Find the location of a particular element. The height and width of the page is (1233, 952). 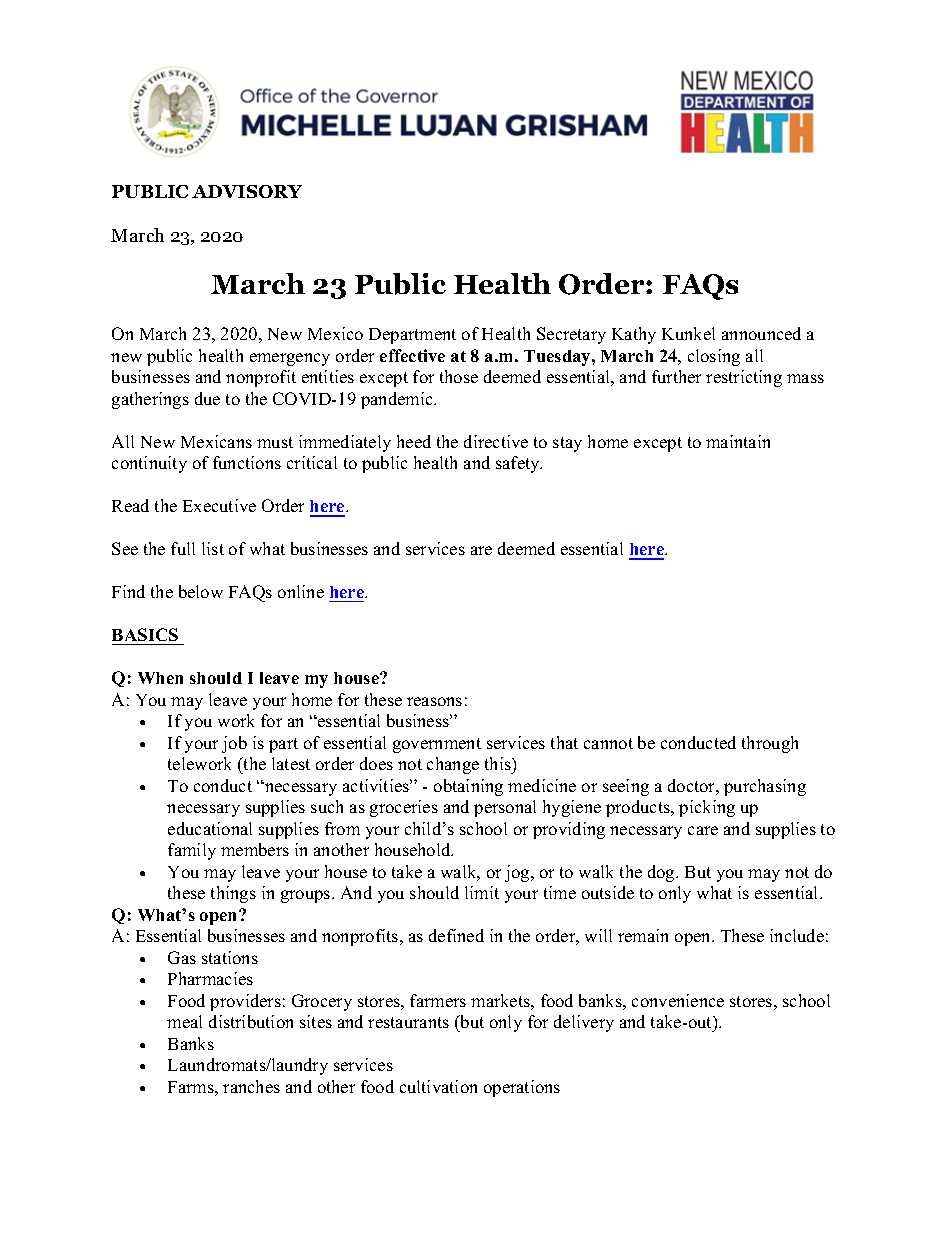

directive is located at coordinates (496, 441).
